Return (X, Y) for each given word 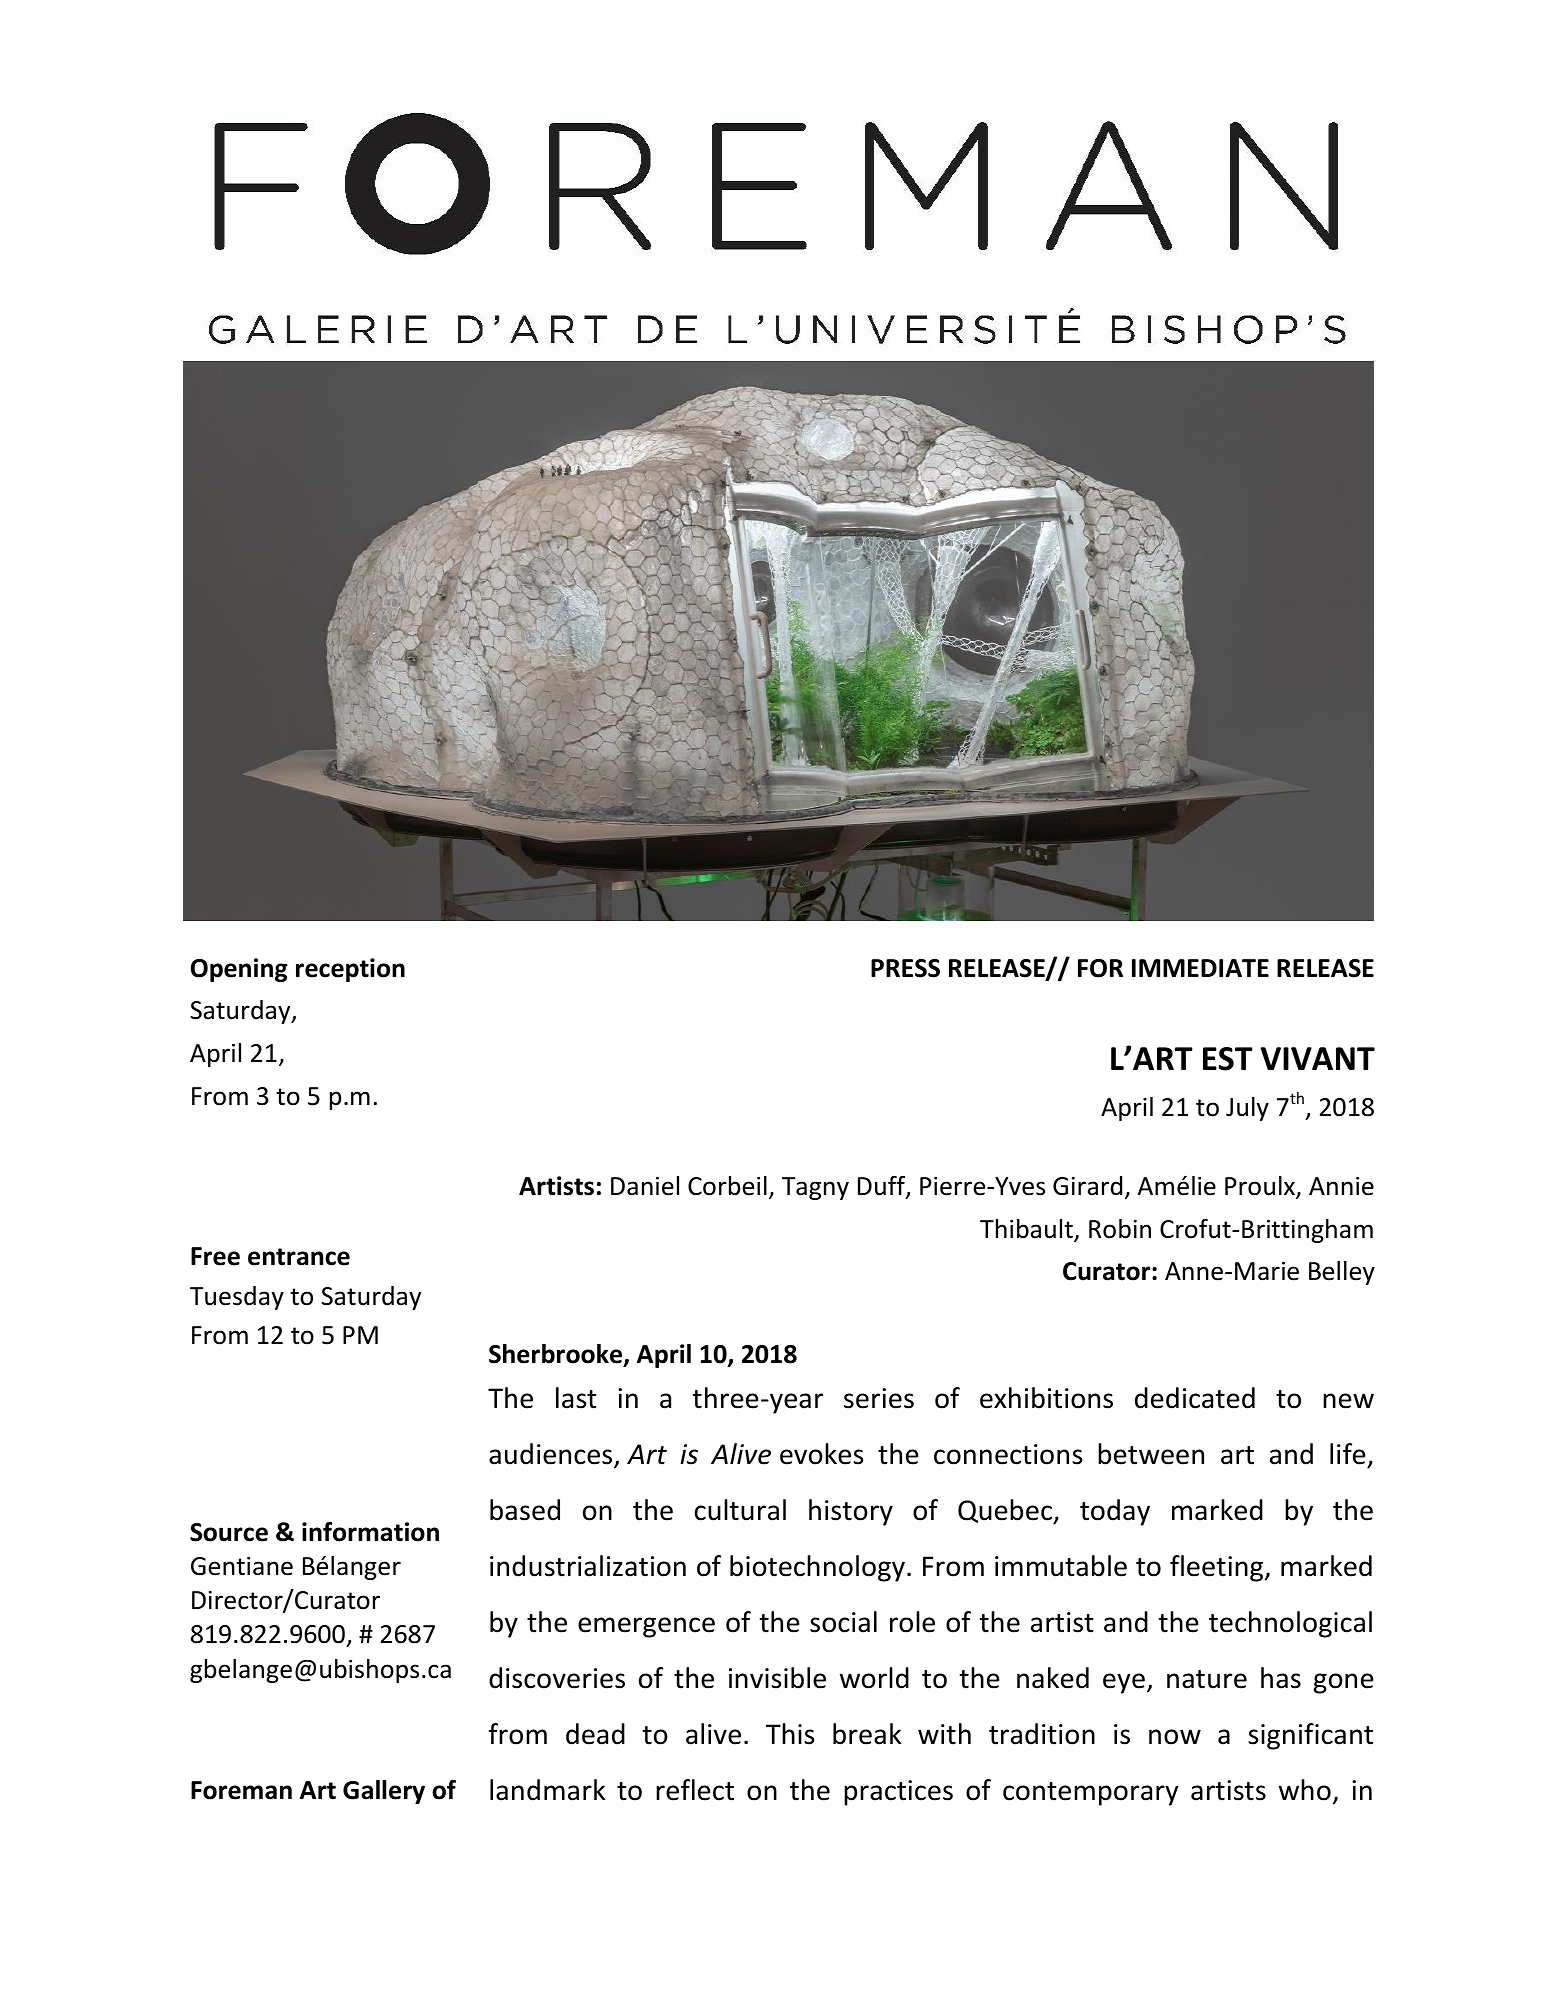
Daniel (645, 1186)
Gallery (384, 1792)
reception (350, 970)
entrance (299, 1257)
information (370, 1532)
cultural (740, 1510)
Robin (1120, 1229)
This (790, 1734)
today (1115, 1512)
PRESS (905, 968)
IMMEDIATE (1200, 968)
